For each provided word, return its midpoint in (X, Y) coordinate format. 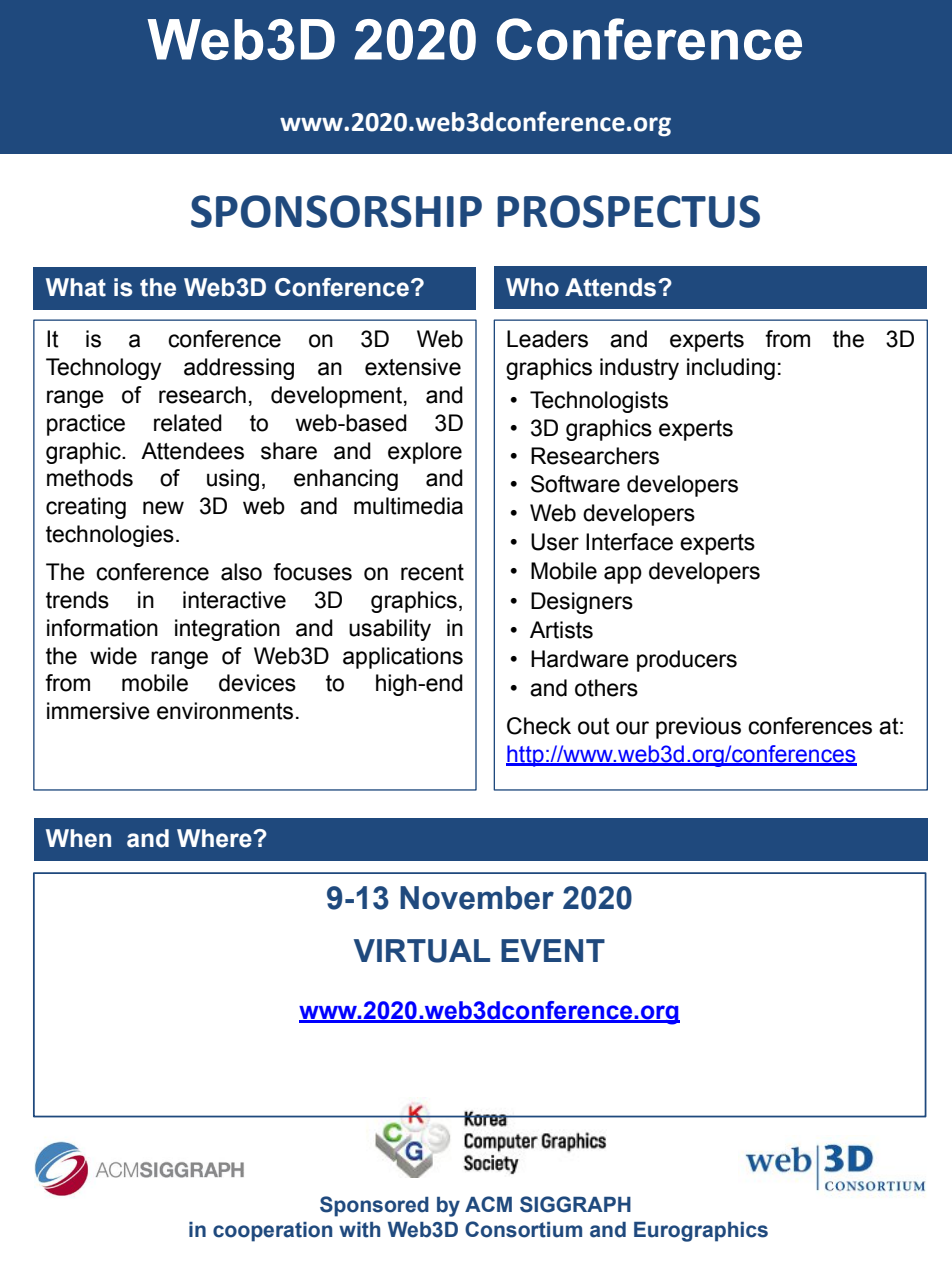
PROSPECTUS (628, 211)
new (163, 508)
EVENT (553, 950)
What (76, 287)
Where (215, 838)
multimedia (408, 506)
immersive (98, 711)
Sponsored (374, 1206)
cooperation (272, 1232)
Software (575, 484)
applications (403, 658)
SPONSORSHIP (336, 211)
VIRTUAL (422, 951)
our (632, 728)
